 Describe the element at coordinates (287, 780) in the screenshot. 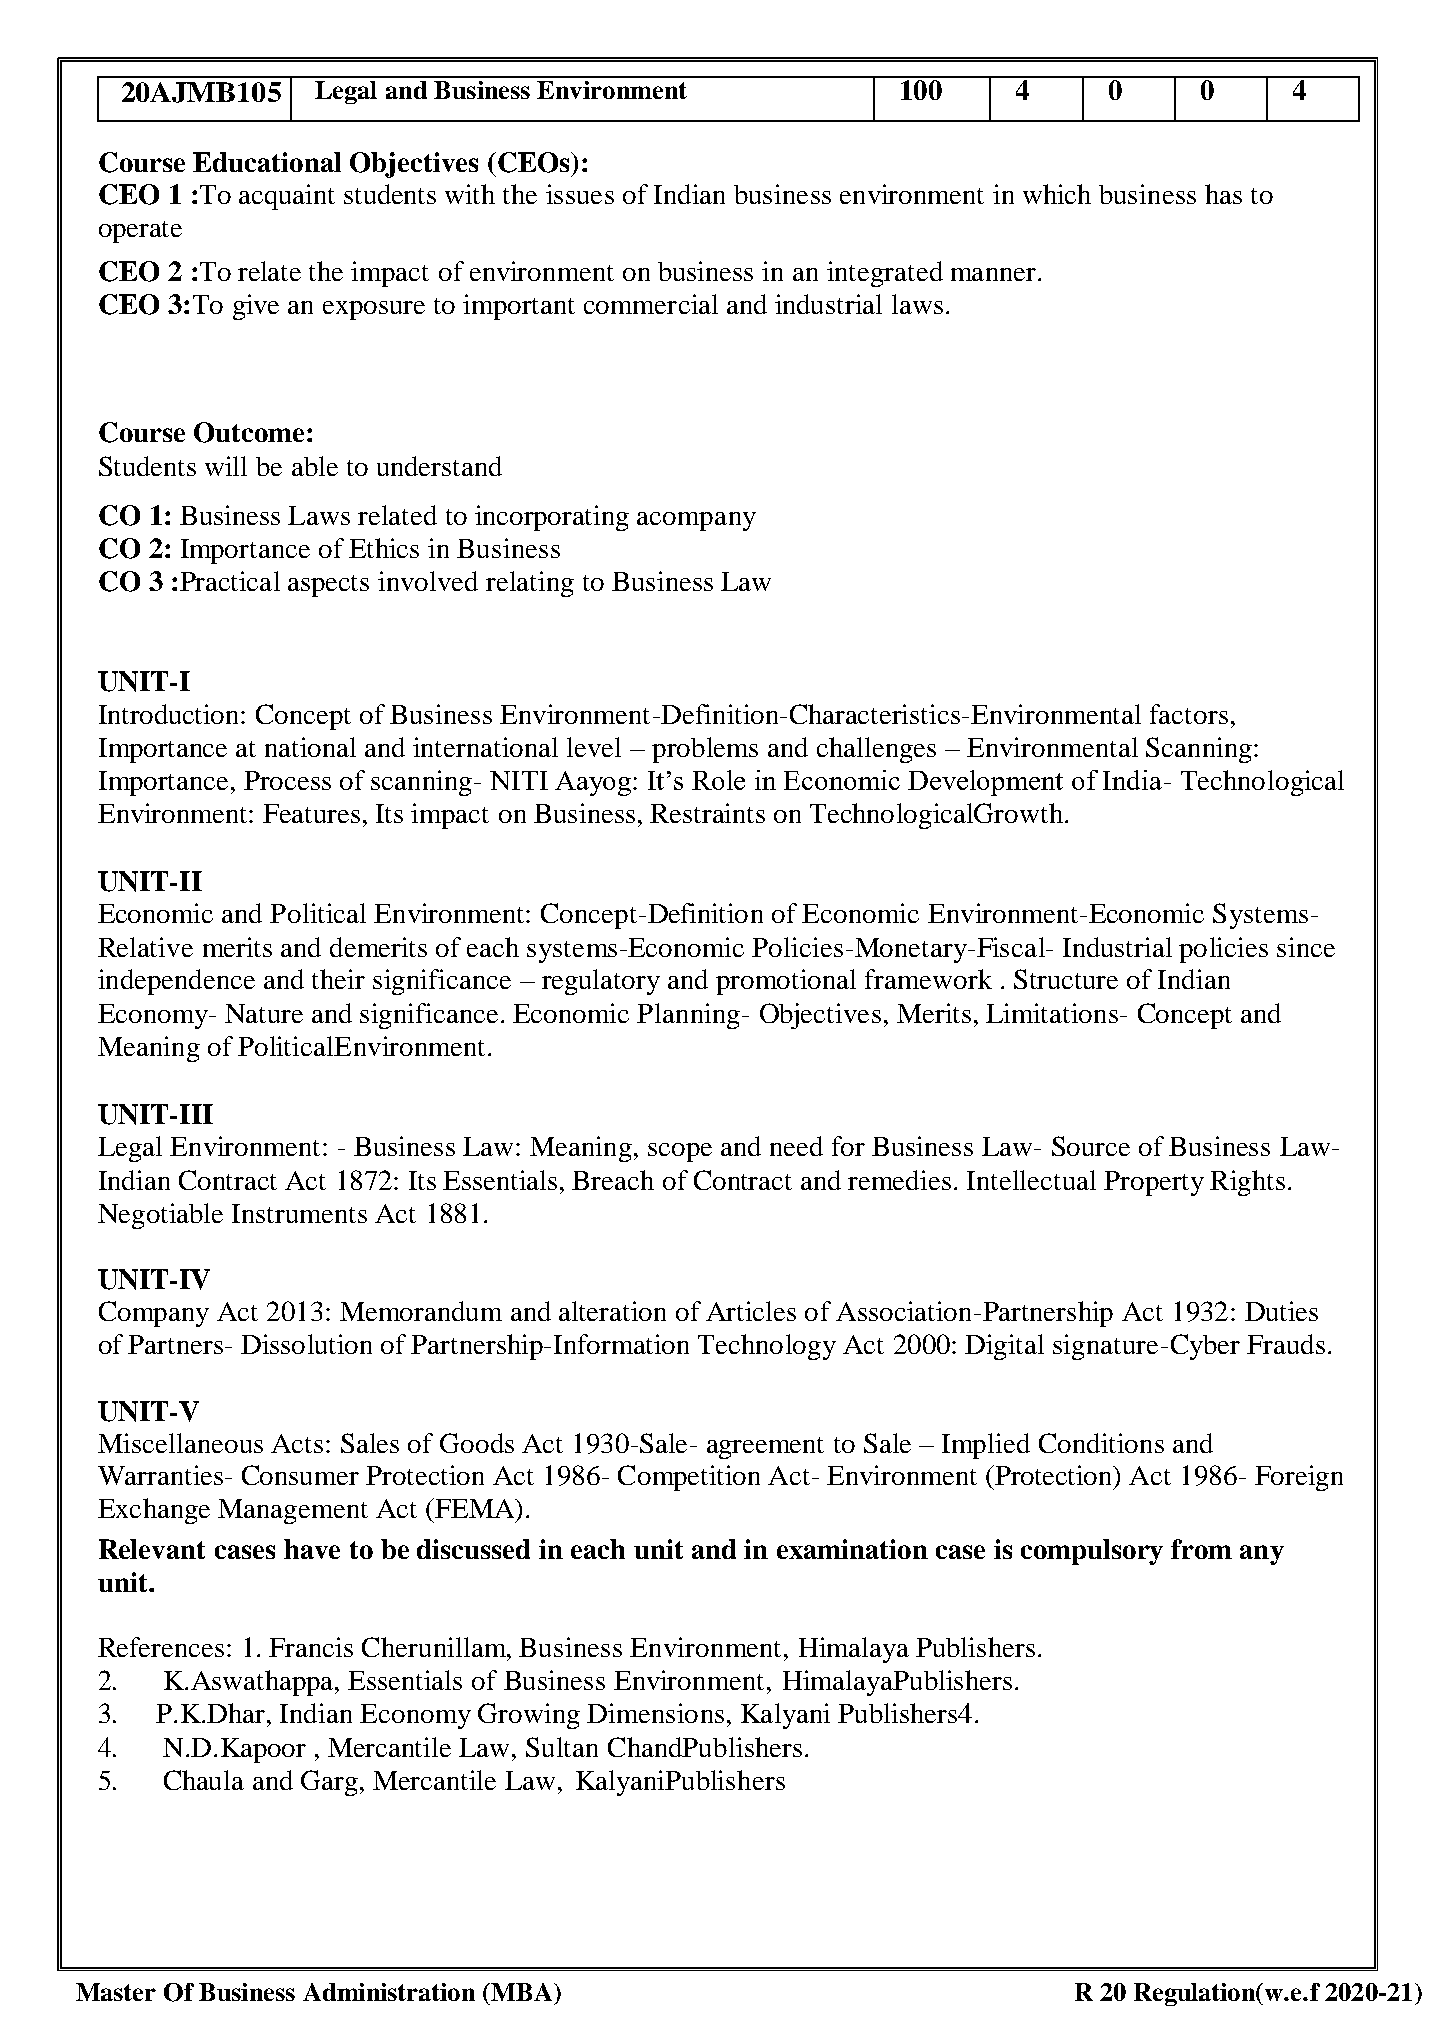

I see `Process` at that location.
